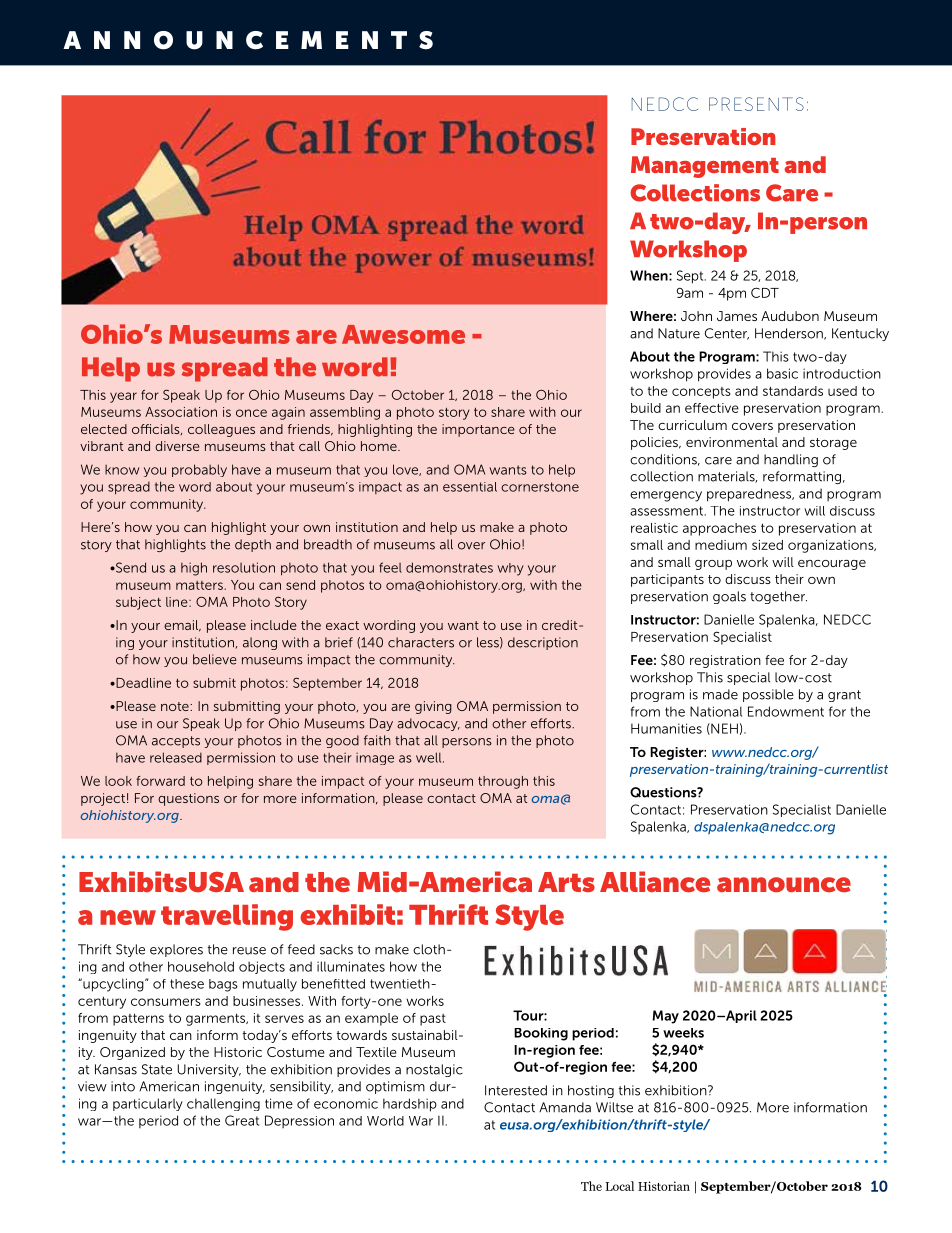  What do you see at coordinates (478, 430) in the image?
I see `importance` at bounding box center [478, 430].
